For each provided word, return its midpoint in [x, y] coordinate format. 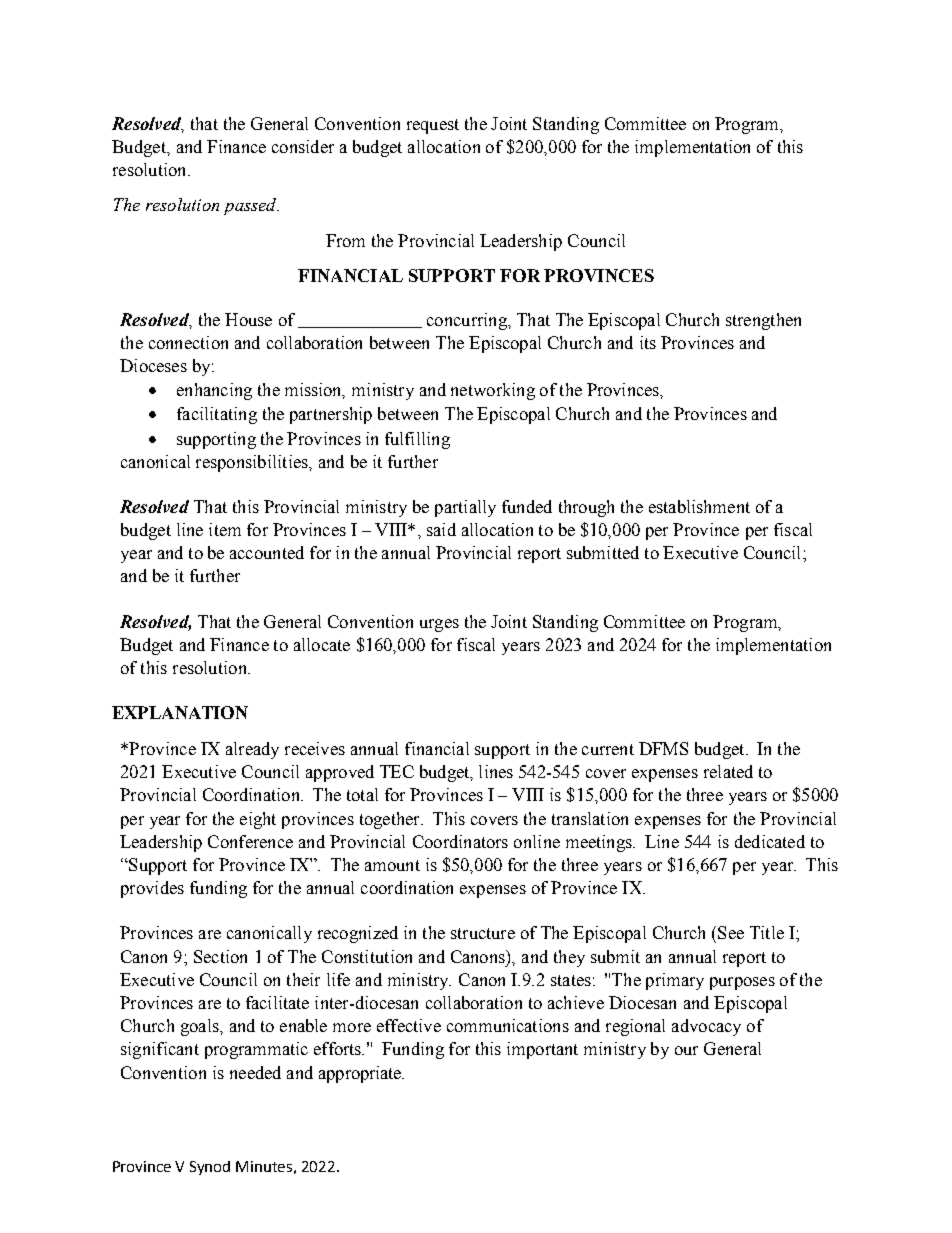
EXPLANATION [180, 712]
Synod [210, 1168]
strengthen [763, 321]
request [433, 126]
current [608, 749]
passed [251, 206]
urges [439, 625]
